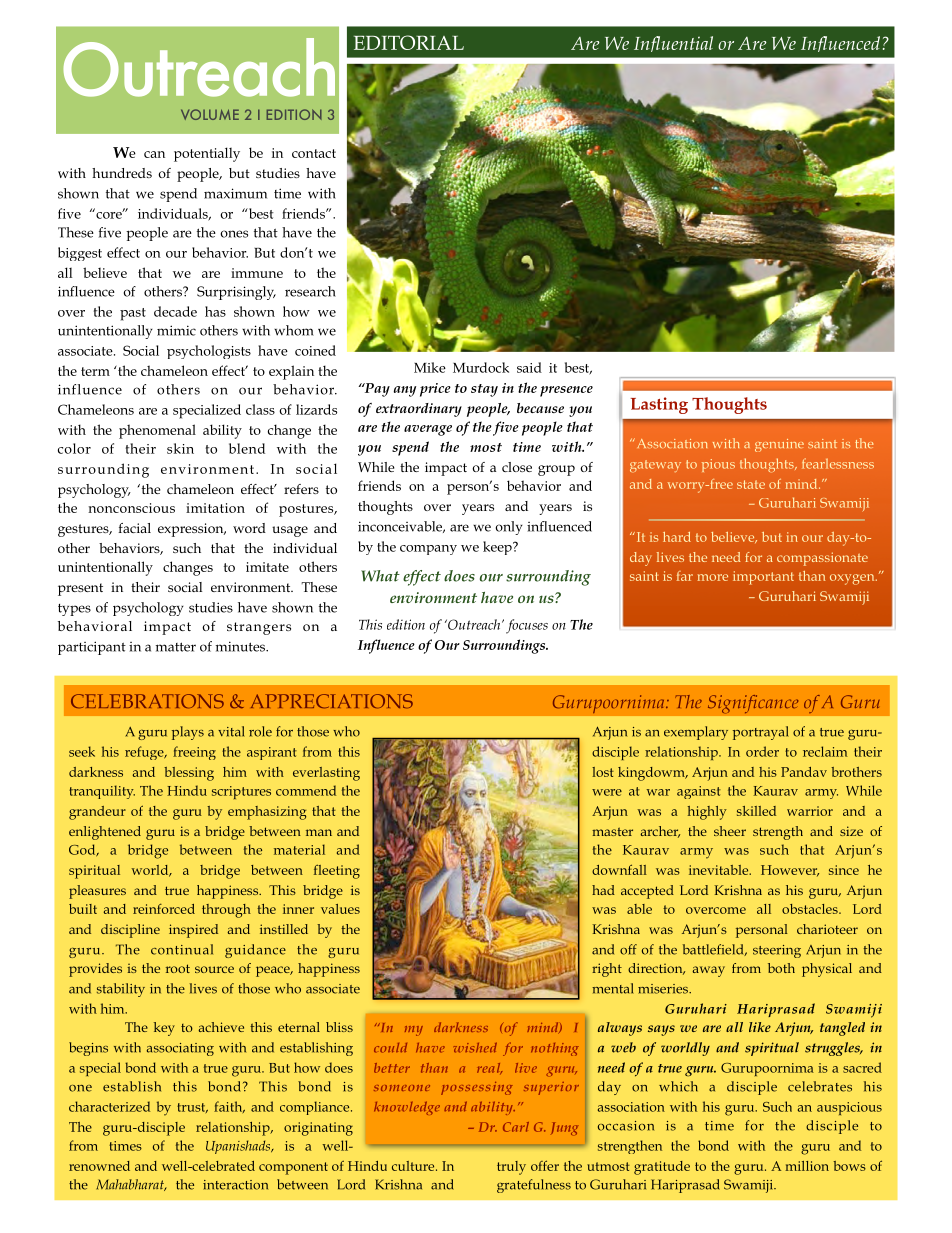 The width and height of the document is (952, 1233). I want to click on EDITORIAL, so click(409, 42).
